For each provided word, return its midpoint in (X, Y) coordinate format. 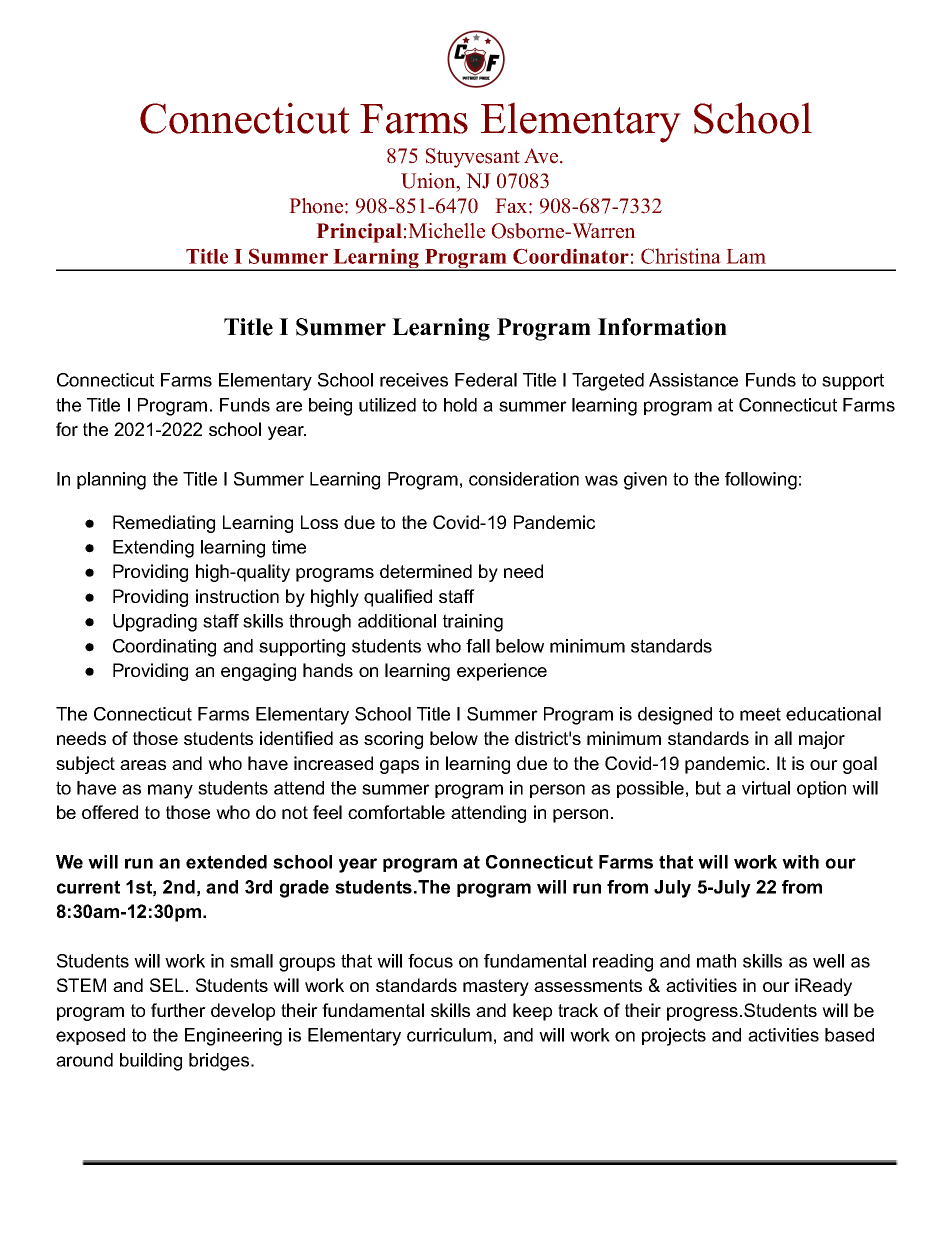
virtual (766, 788)
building (151, 1062)
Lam (746, 256)
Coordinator (571, 256)
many (170, 791)
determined (426, 571)
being (330, 407)
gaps (399, 767)
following (761, 481)
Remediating (164, 524)
